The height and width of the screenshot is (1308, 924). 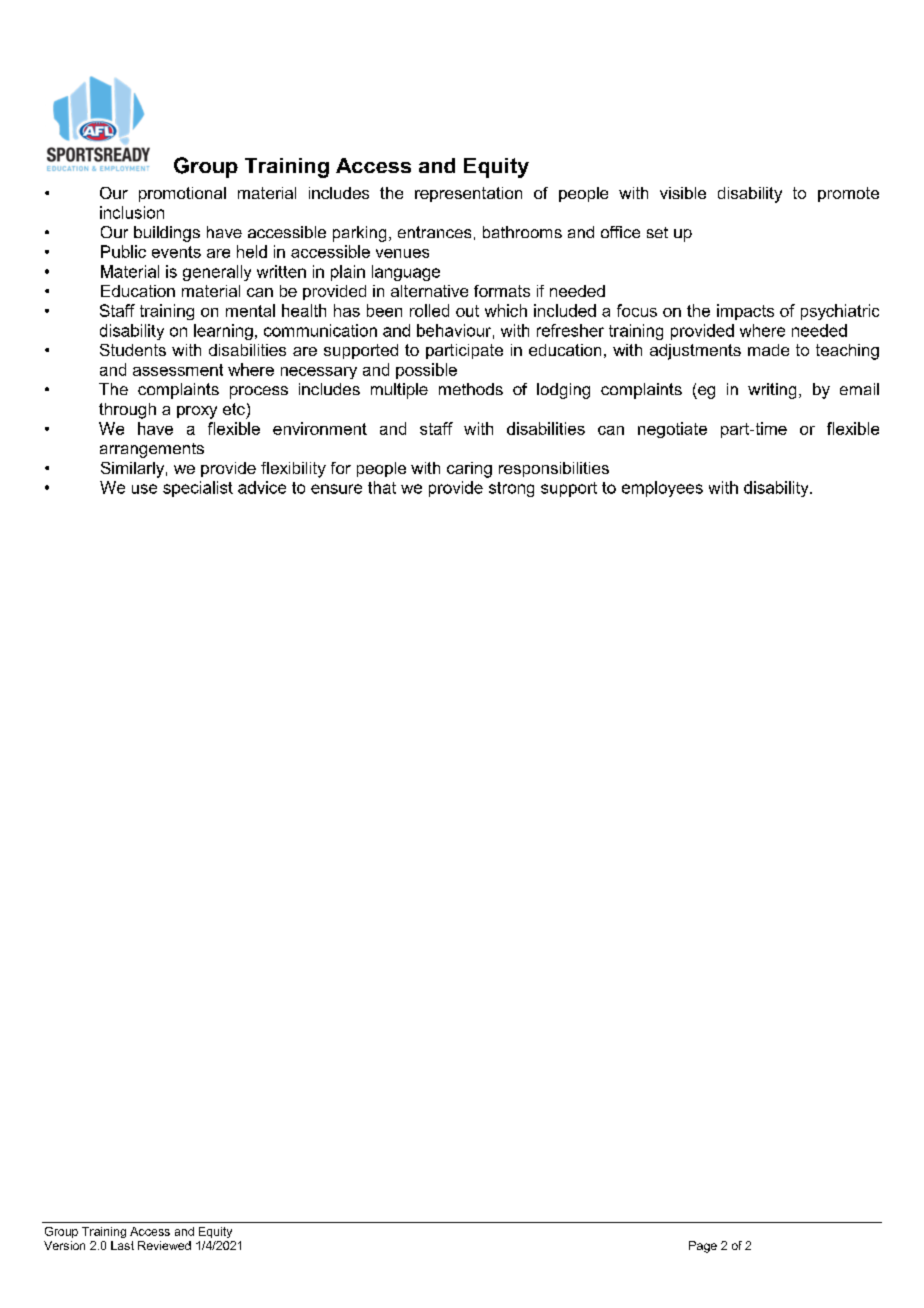 What do you see at coordinates (167, 234) in the screenshot?
I see `buildings` at bounding box center [167, 234].
